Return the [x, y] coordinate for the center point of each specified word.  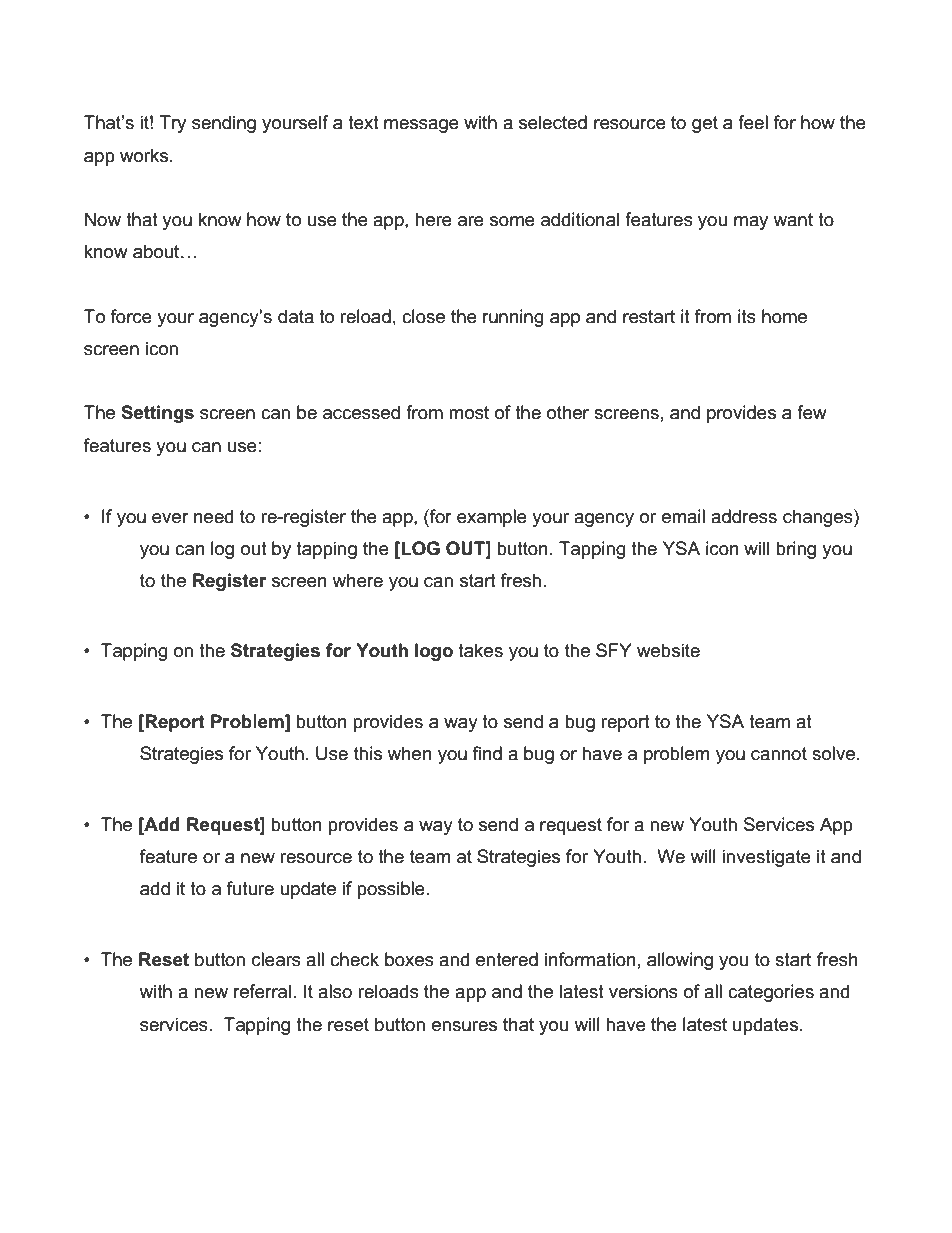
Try [172, 124]
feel [753, 122]
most [469, 413]
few [812, 412]
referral [262, 991]
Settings [157, 414]
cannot [779, 754]
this [368, 753]
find [487, 753]
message [421, 126]
